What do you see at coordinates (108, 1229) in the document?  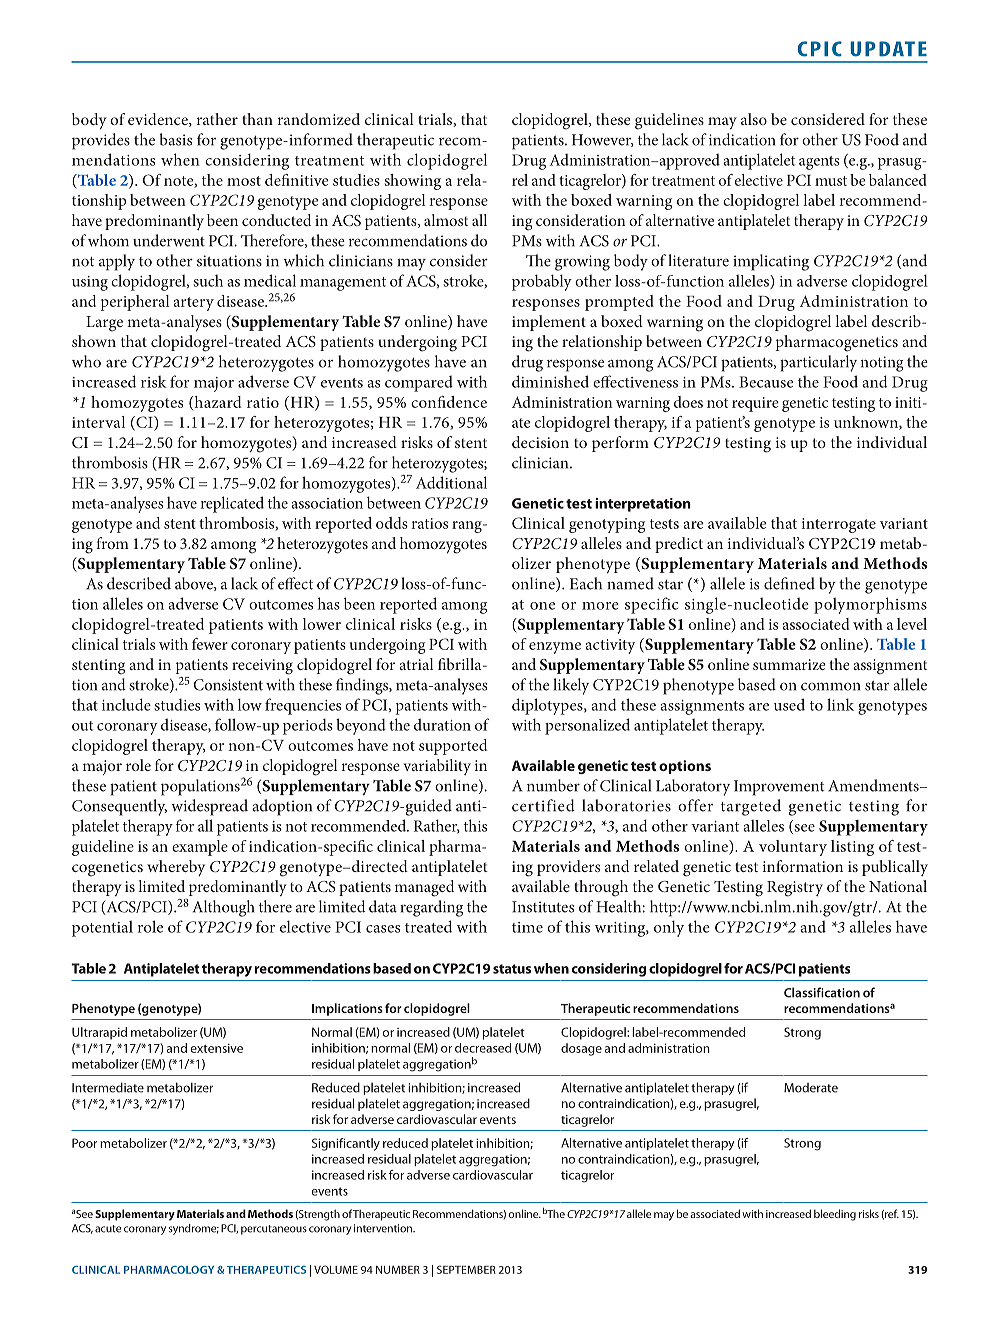 I see `acute` at bounding box center [108, 1229].
